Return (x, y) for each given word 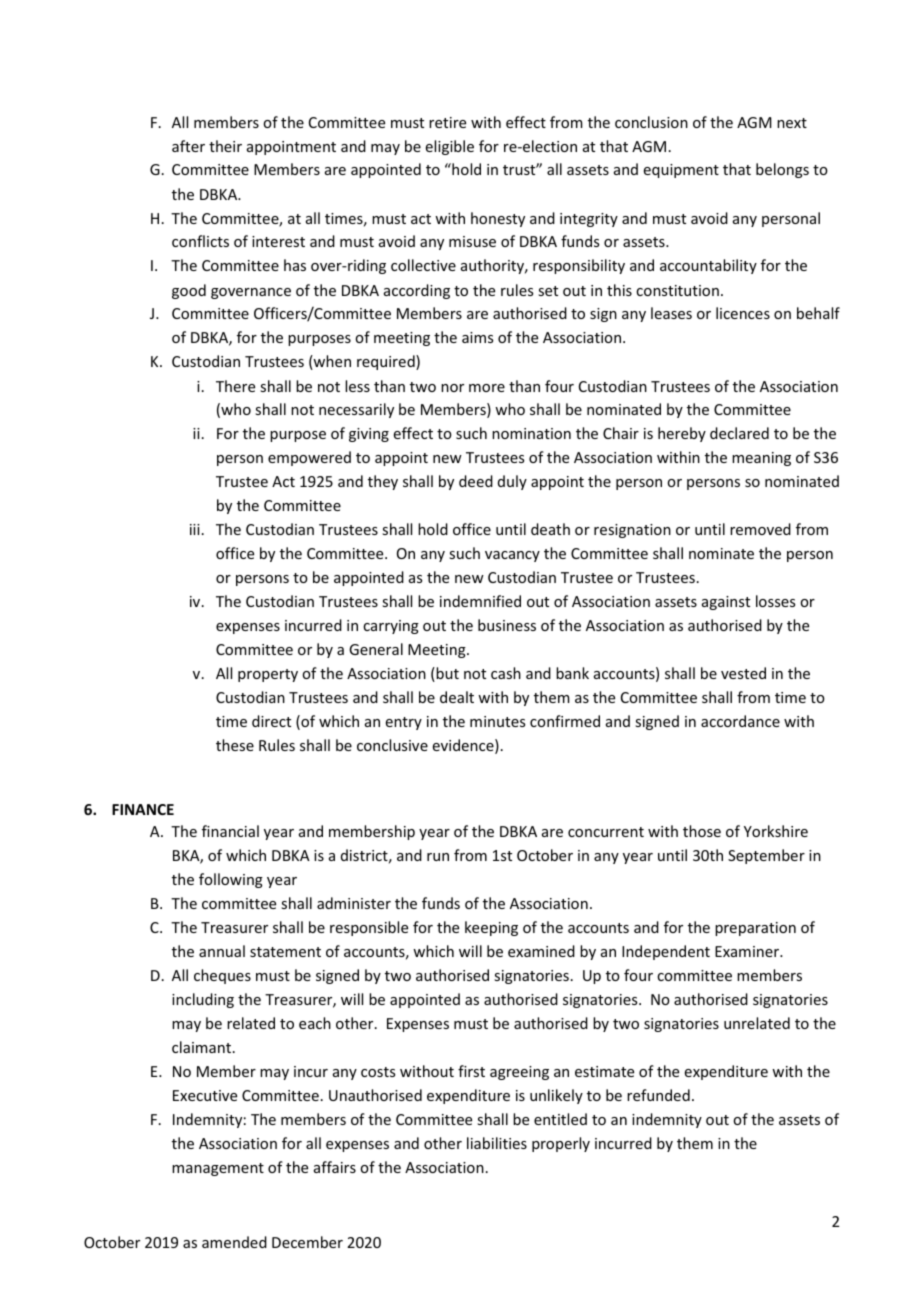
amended (234, 1242)
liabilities (497, 1143)
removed (760, 529)
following (231, 880)
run (438, 857)
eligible (450, 147)
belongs (782, 170)
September (766, 856)
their (225, 146)
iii (195, 529)
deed (476, 481)
